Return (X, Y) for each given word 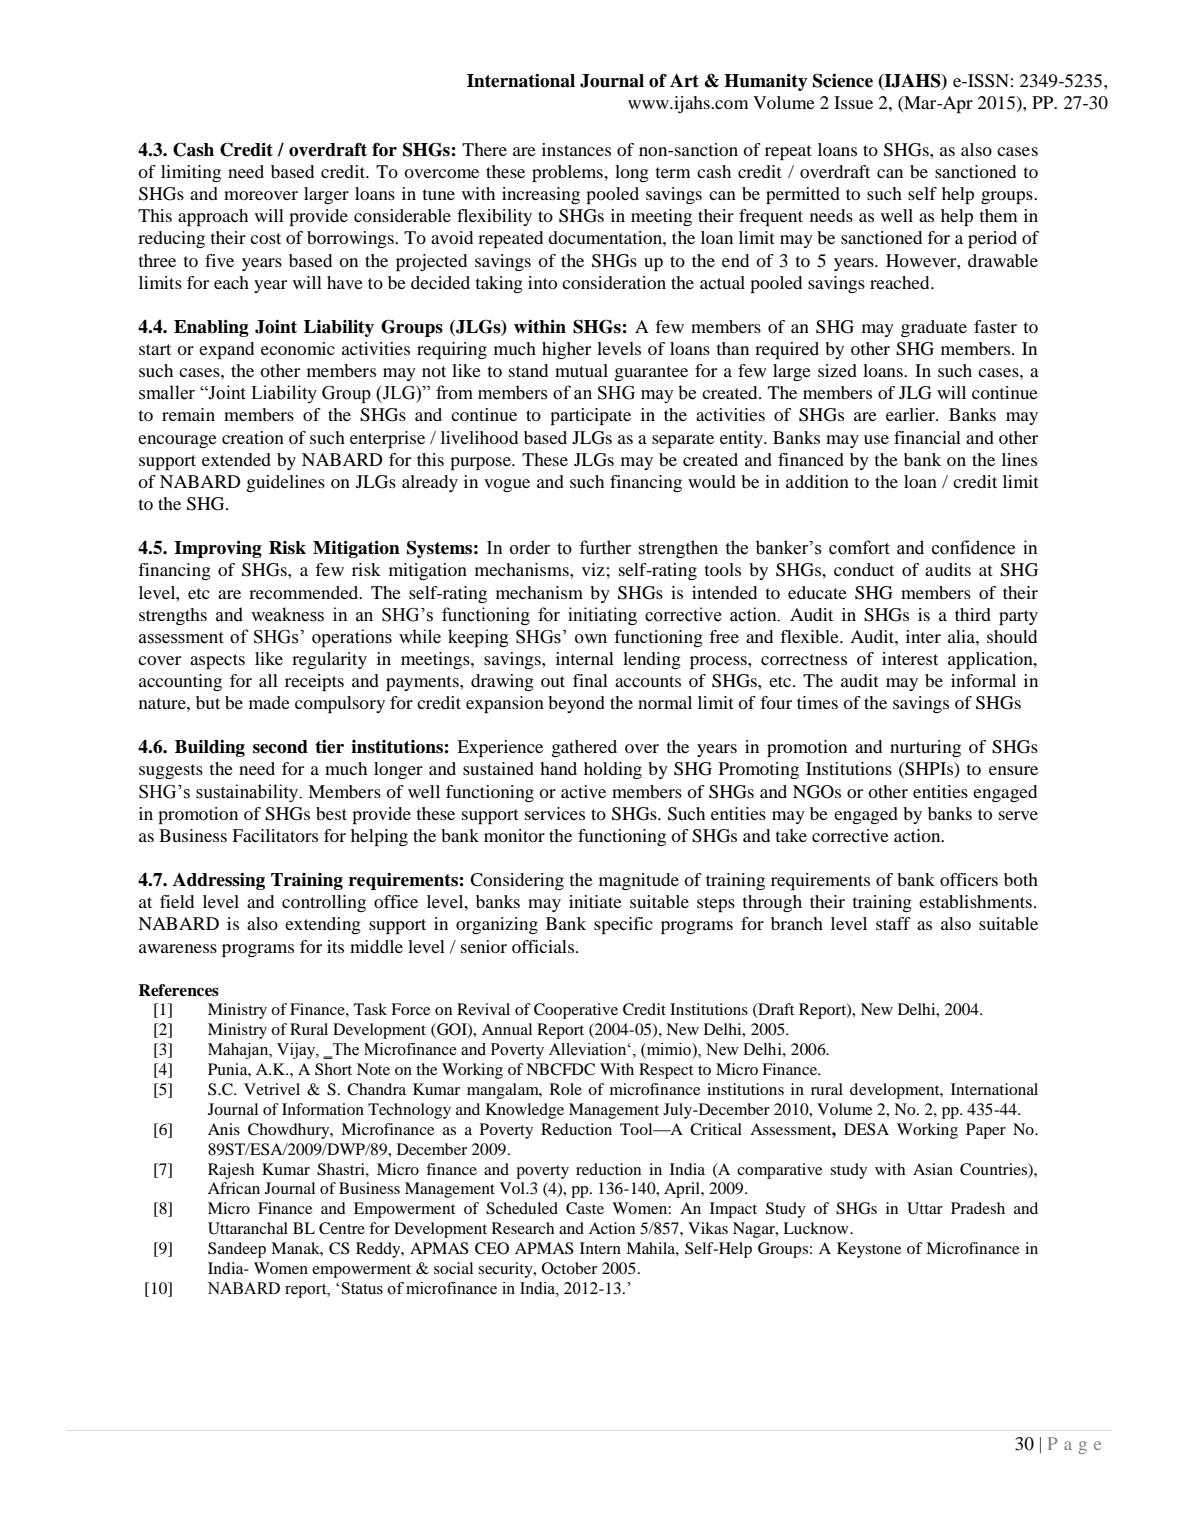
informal (983, 680)
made (269, 702)
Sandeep (237, 1250)
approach (213, 217)
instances (576, 149)
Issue (853, 102)
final (590, 680)
